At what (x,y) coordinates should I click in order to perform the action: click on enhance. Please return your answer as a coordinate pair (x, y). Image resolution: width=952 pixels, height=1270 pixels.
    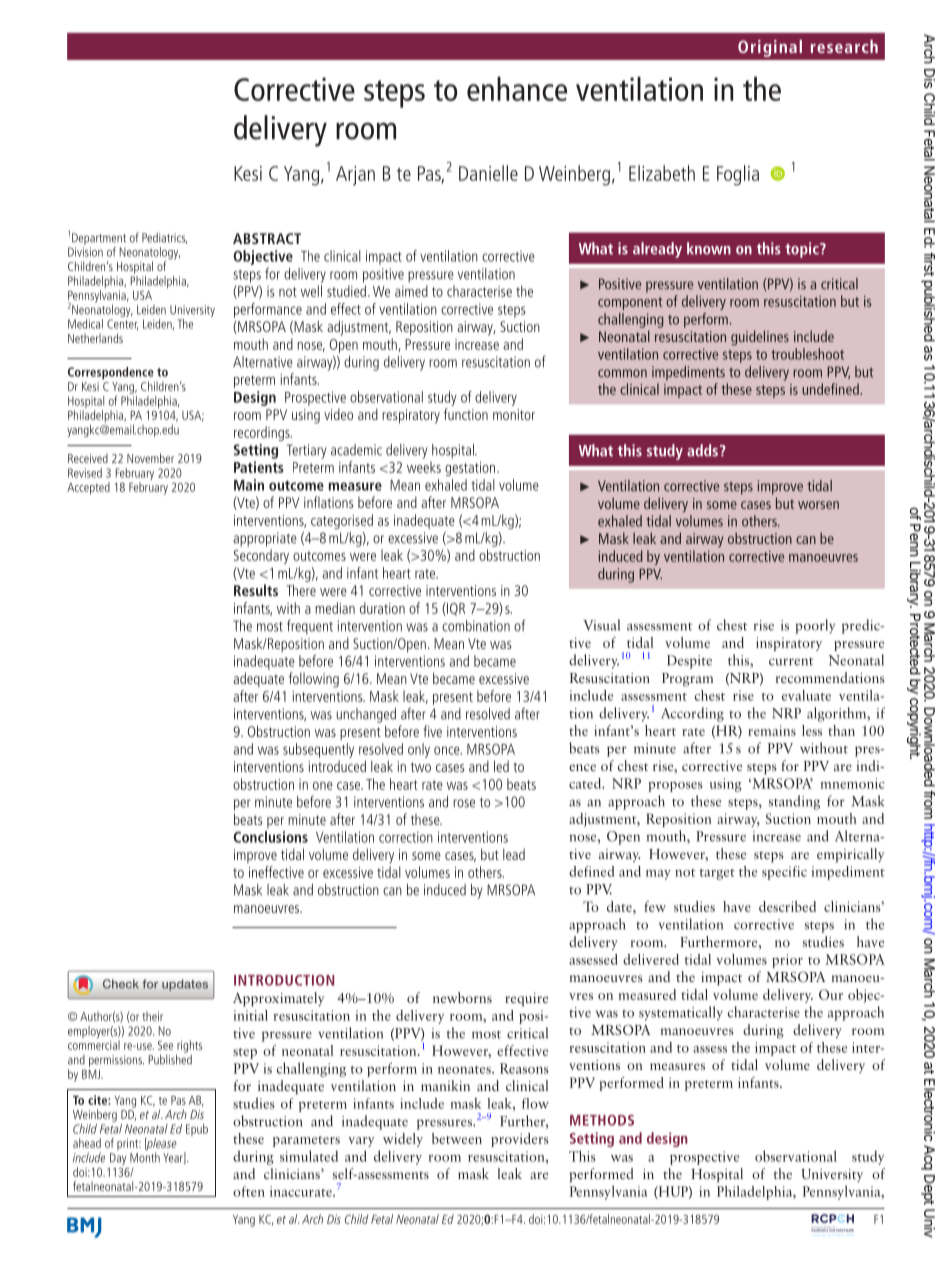
    Looking at the image, I should click on (517, 88).
